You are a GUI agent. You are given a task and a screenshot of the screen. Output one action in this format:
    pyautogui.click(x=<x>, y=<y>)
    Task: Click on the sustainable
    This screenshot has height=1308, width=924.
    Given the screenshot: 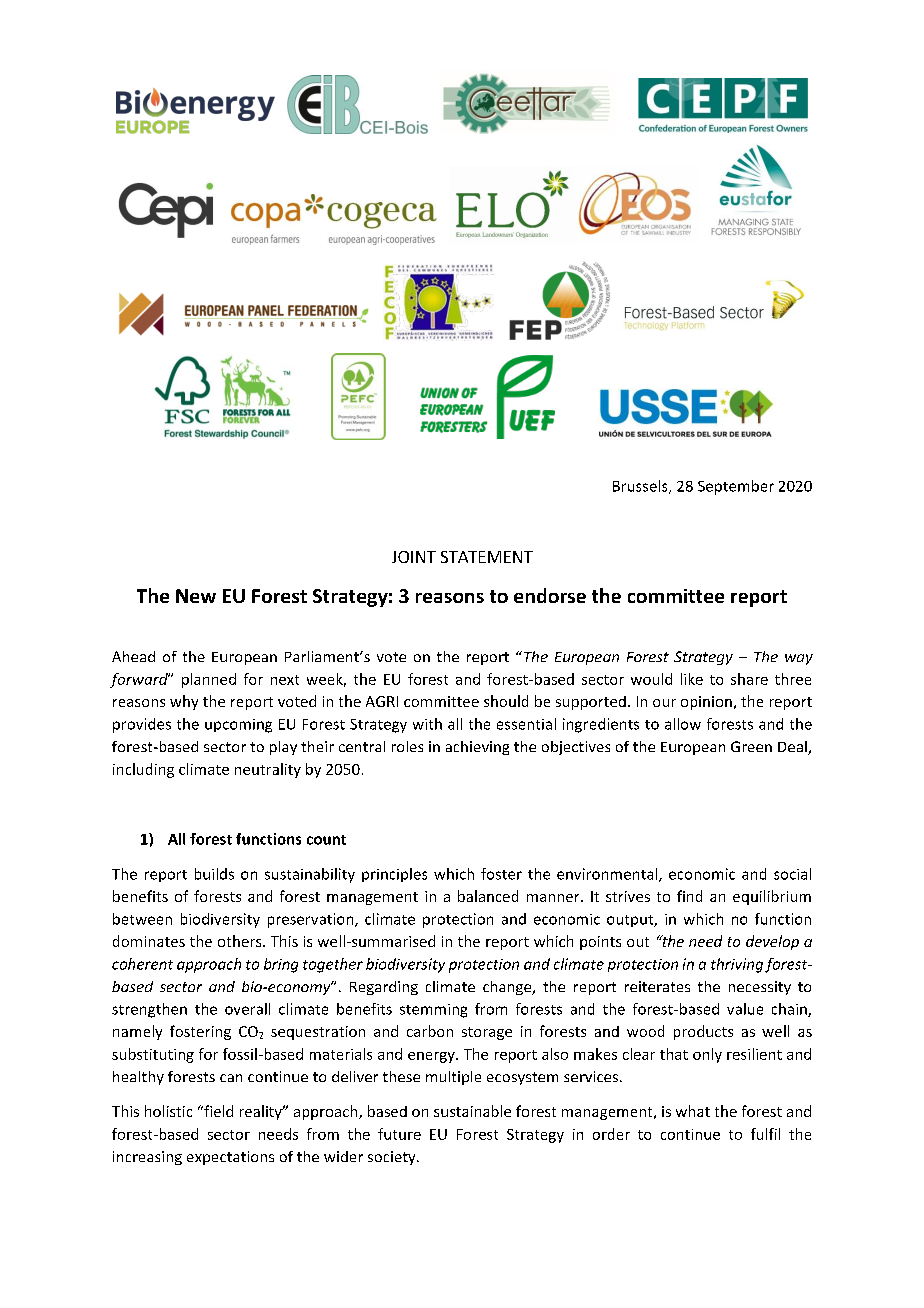 What is the action you would take?
    pyautogui.click(x=472, y=1111)
